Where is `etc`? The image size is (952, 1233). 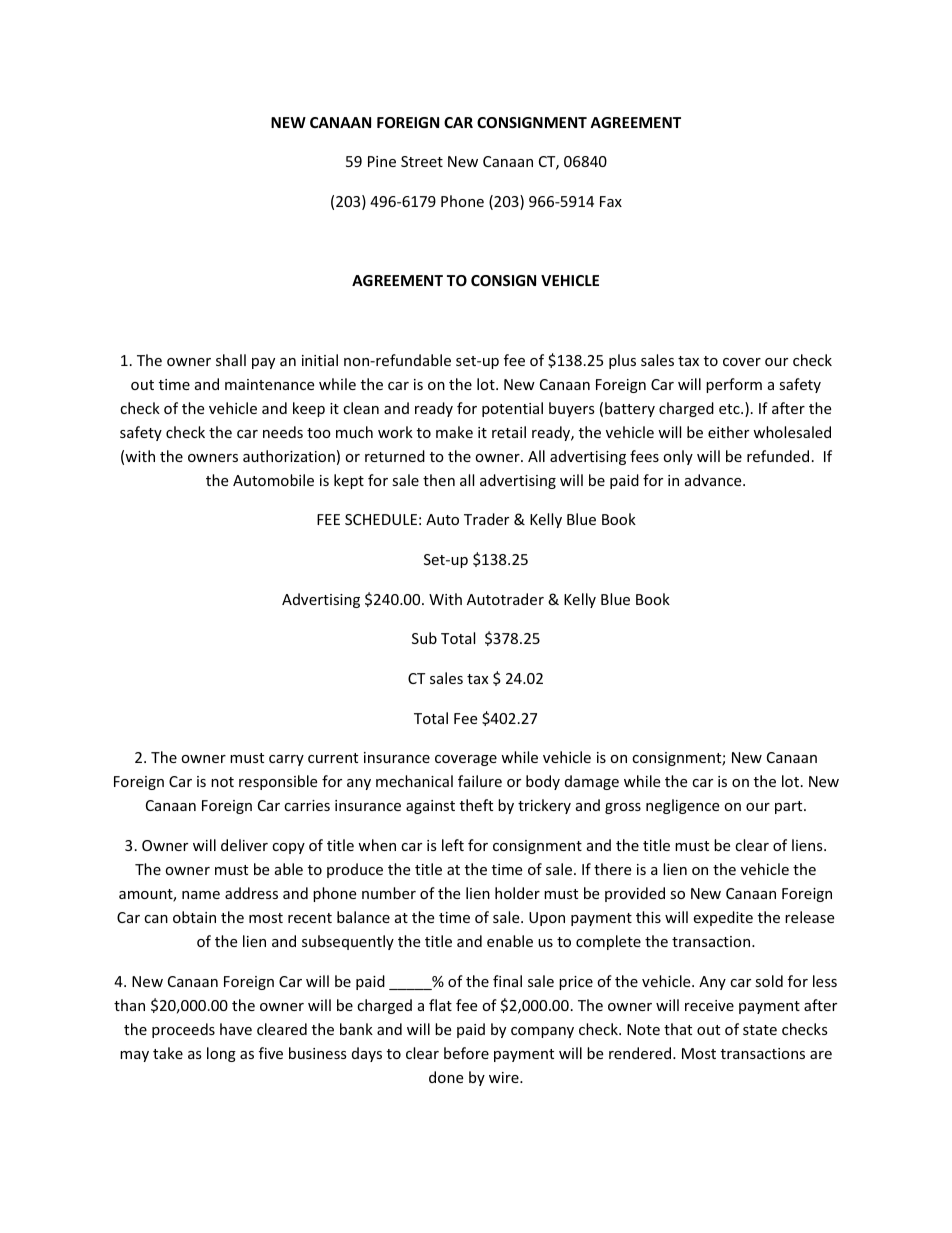 etc is located at coordinates (730, 409).
